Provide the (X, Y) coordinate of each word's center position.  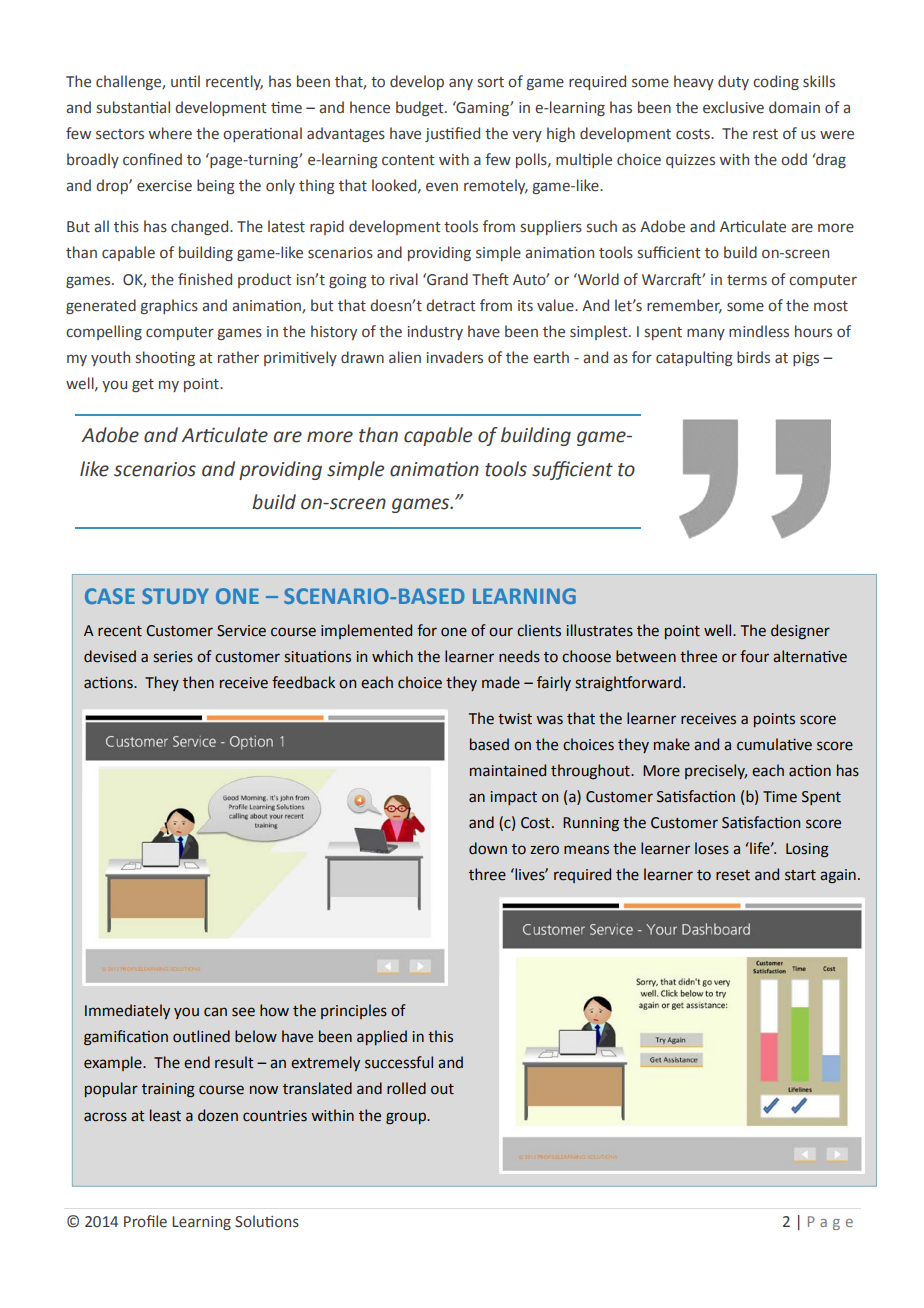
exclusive (733, 107)
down (488, 848)
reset (733, 875)
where (170, 133)
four (754, 656)
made (501, 682)
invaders (455, 357)
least (165, 1115)
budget (421, 108)
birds (753, 357)
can (215, 1012)
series (173, 657)
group (407, 1118)
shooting (165, 358)
